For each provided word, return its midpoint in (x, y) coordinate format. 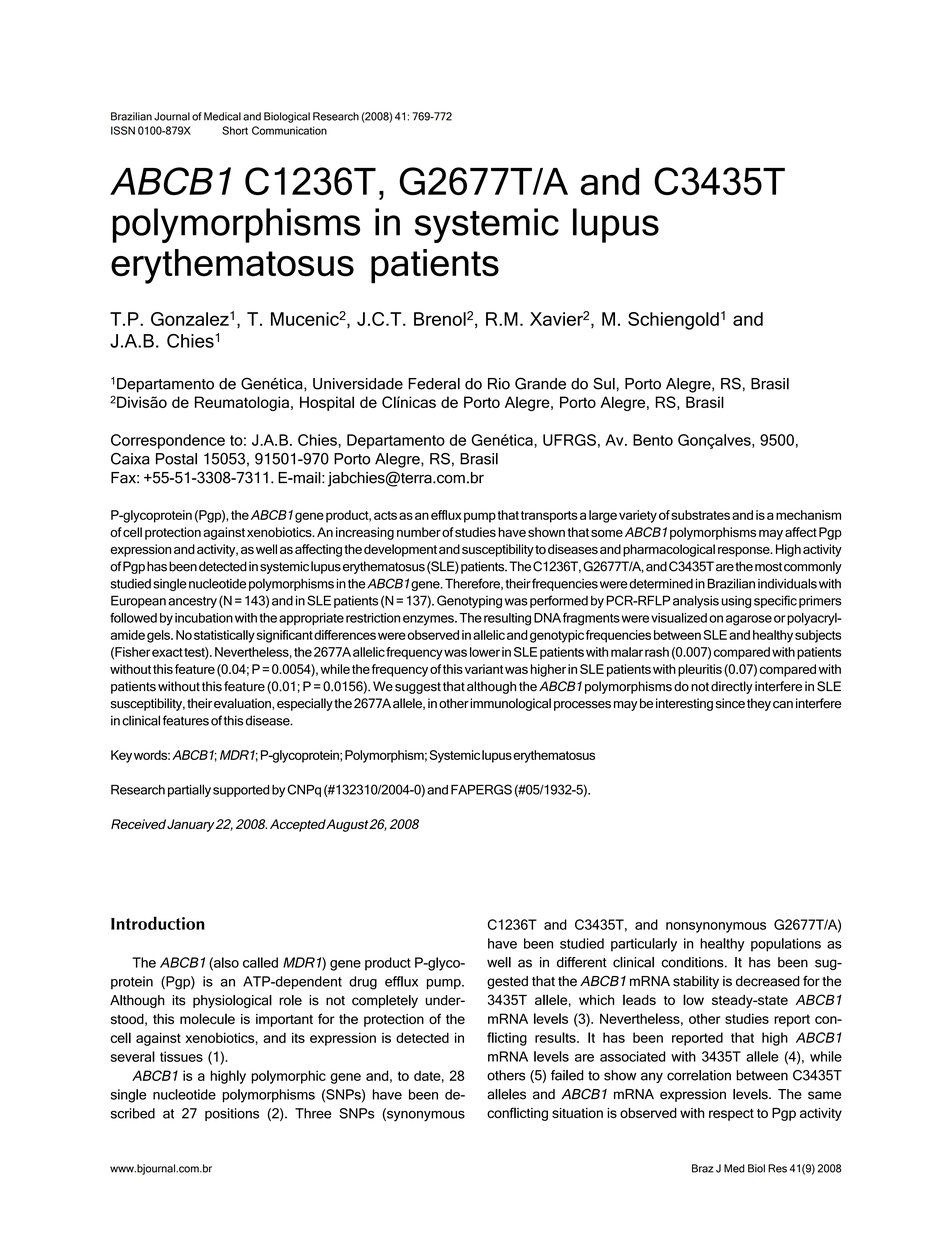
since (730, 703)
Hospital (327, 403)
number (419, 532)
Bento (653, 440)
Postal (176, 459)
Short (235, 130)
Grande (540, 383)
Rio (499, 384)
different (582, 962)
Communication (289, 130)
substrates (700, 515)
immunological (510, 704)
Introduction (158, 923)
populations (786, 945)
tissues (181, 1056)
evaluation (243, 704)
